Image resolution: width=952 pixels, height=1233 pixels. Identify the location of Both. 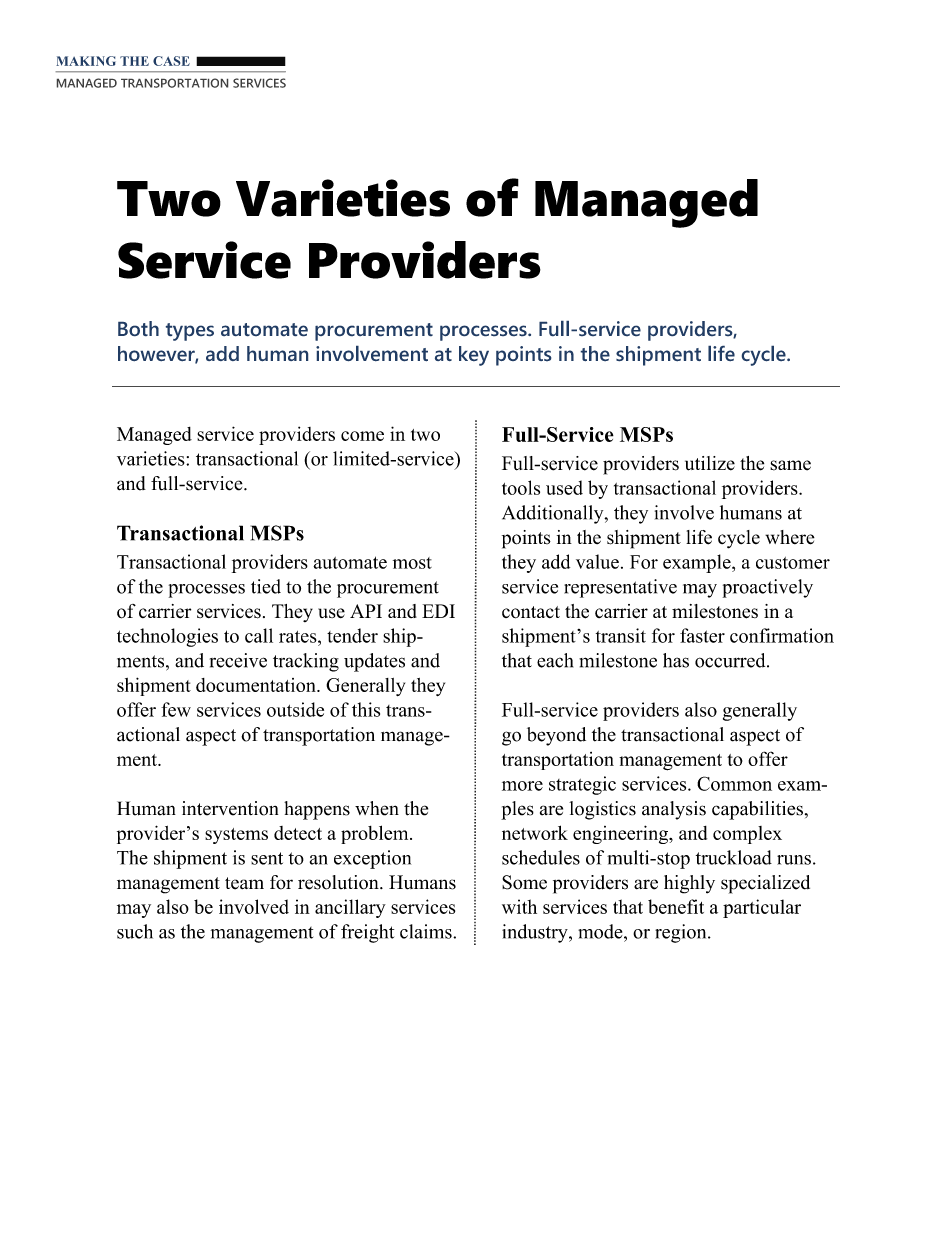
(138, 328).
